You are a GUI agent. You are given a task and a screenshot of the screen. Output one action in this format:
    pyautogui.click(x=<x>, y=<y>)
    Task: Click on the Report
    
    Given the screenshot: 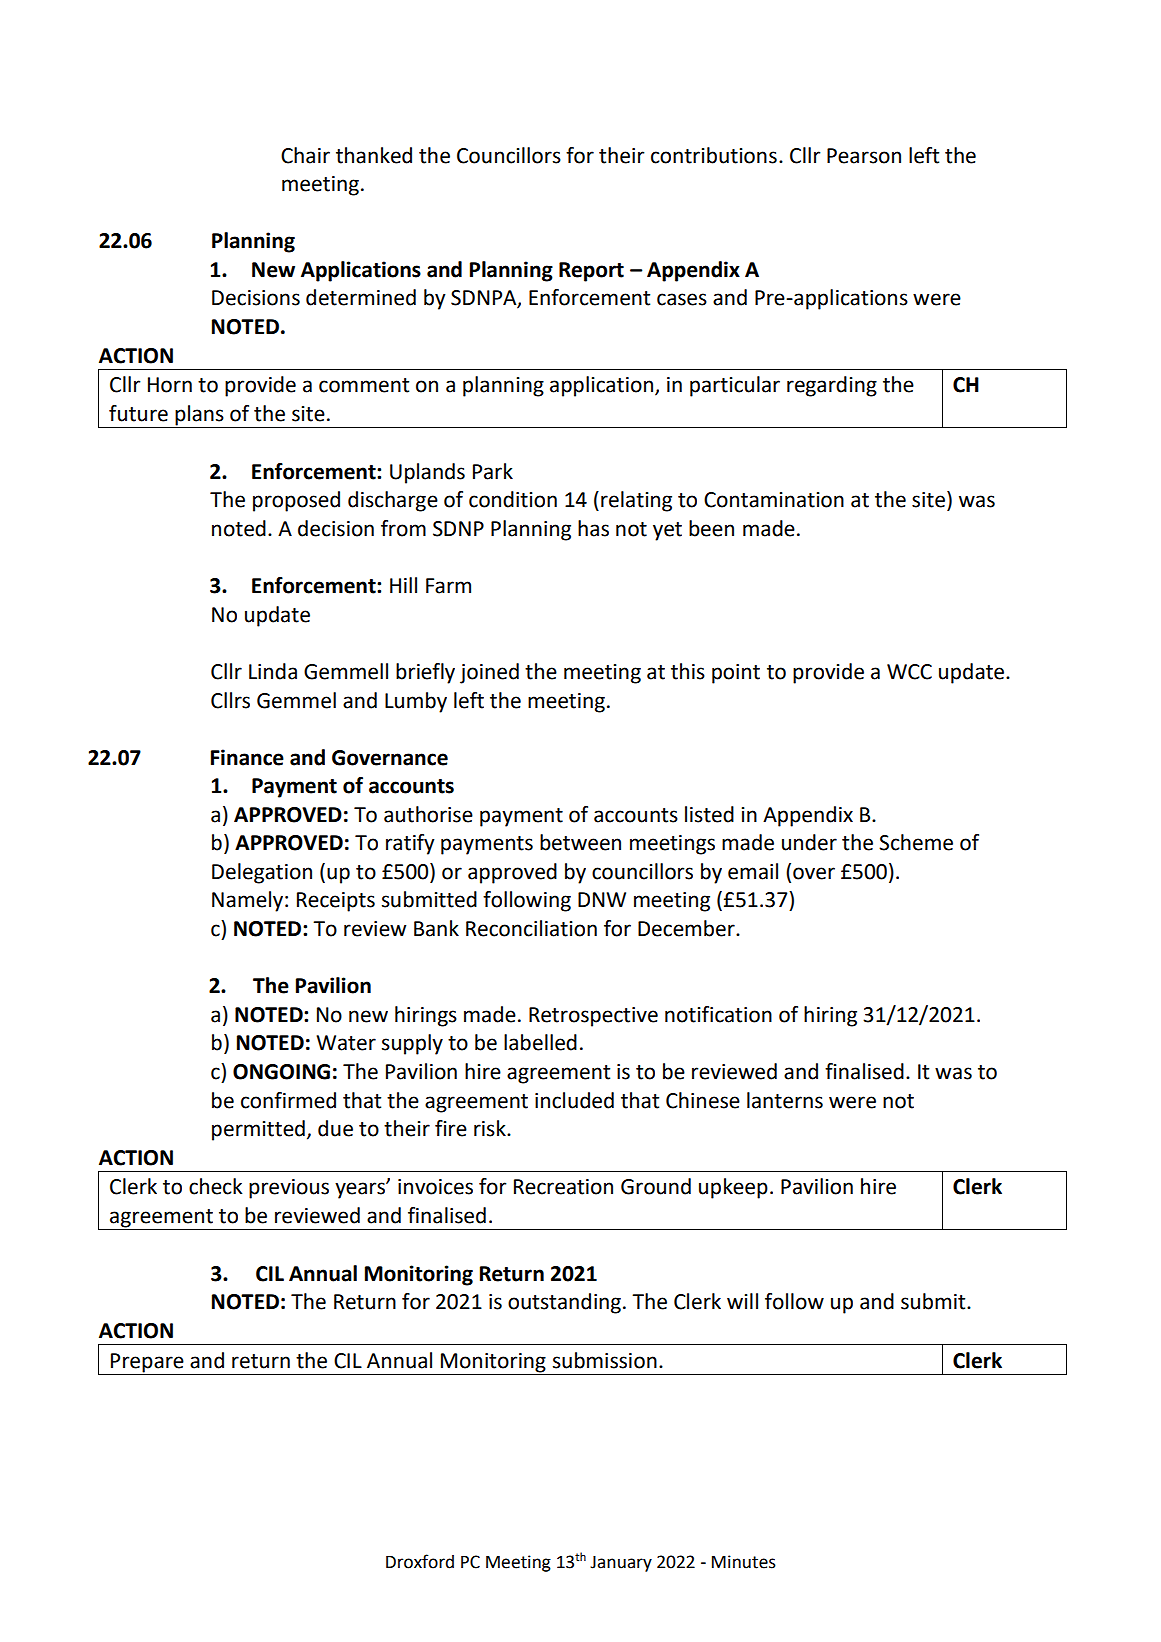 What is the action you would take?
    pyautogui.click(x=591, y=272)
